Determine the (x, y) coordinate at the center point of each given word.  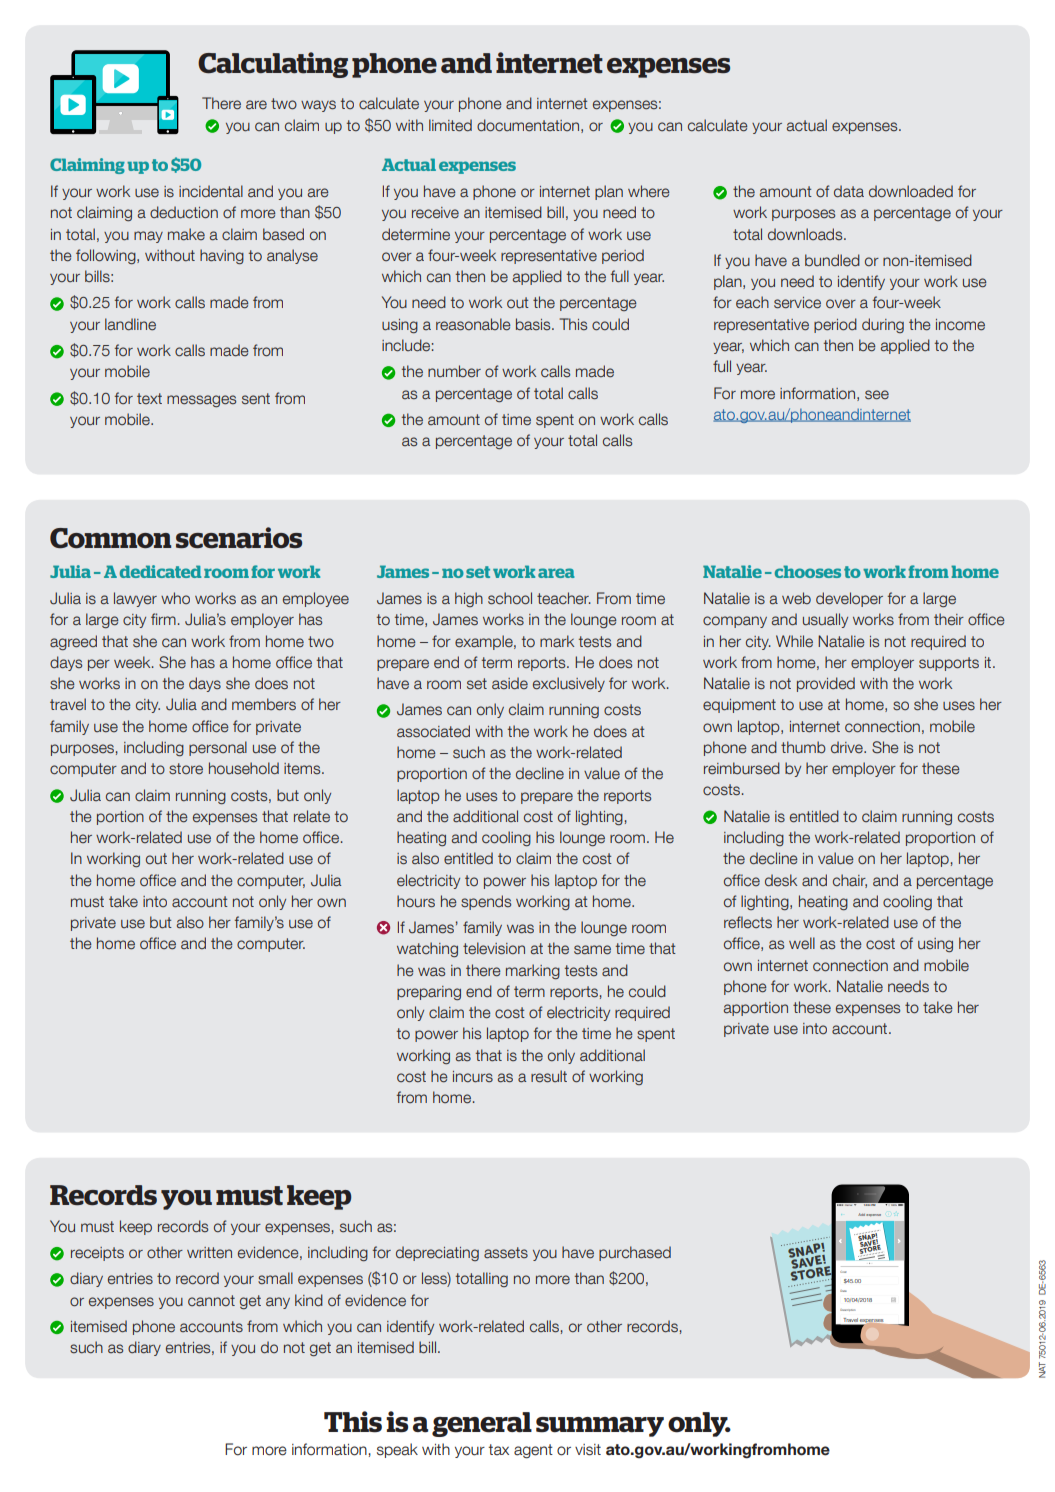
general (482, 1424)
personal (218, 748)
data (849, 191)
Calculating (273, 65)
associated (433, 731)
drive (848, 747)
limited (450, 125)
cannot (211, 1301)
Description (847, 1310)
